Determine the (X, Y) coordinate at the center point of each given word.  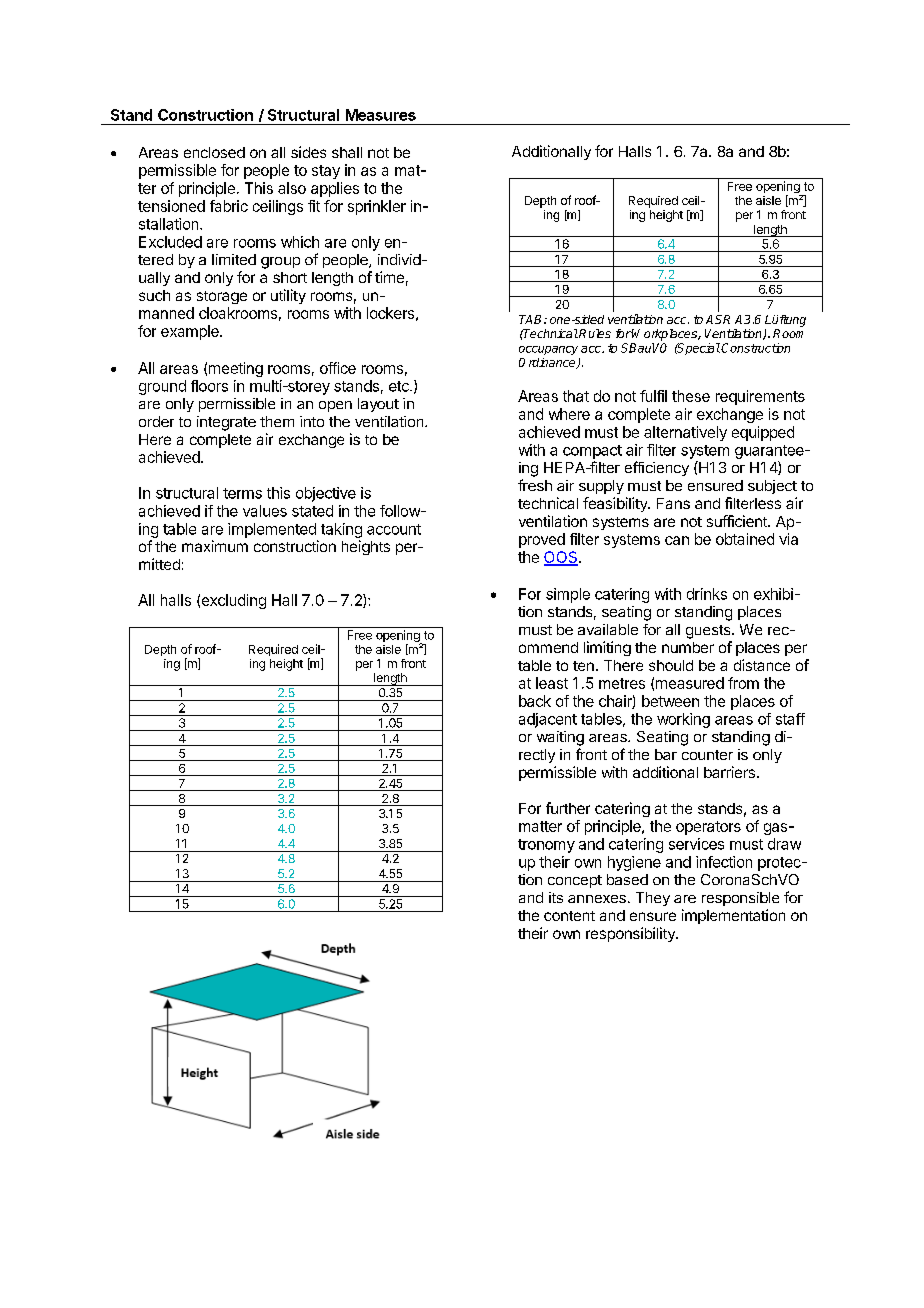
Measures (381, 115)
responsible (740, 899)
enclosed (214, 152)
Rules (595, 333)
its (556, 897)
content (569, 916)
